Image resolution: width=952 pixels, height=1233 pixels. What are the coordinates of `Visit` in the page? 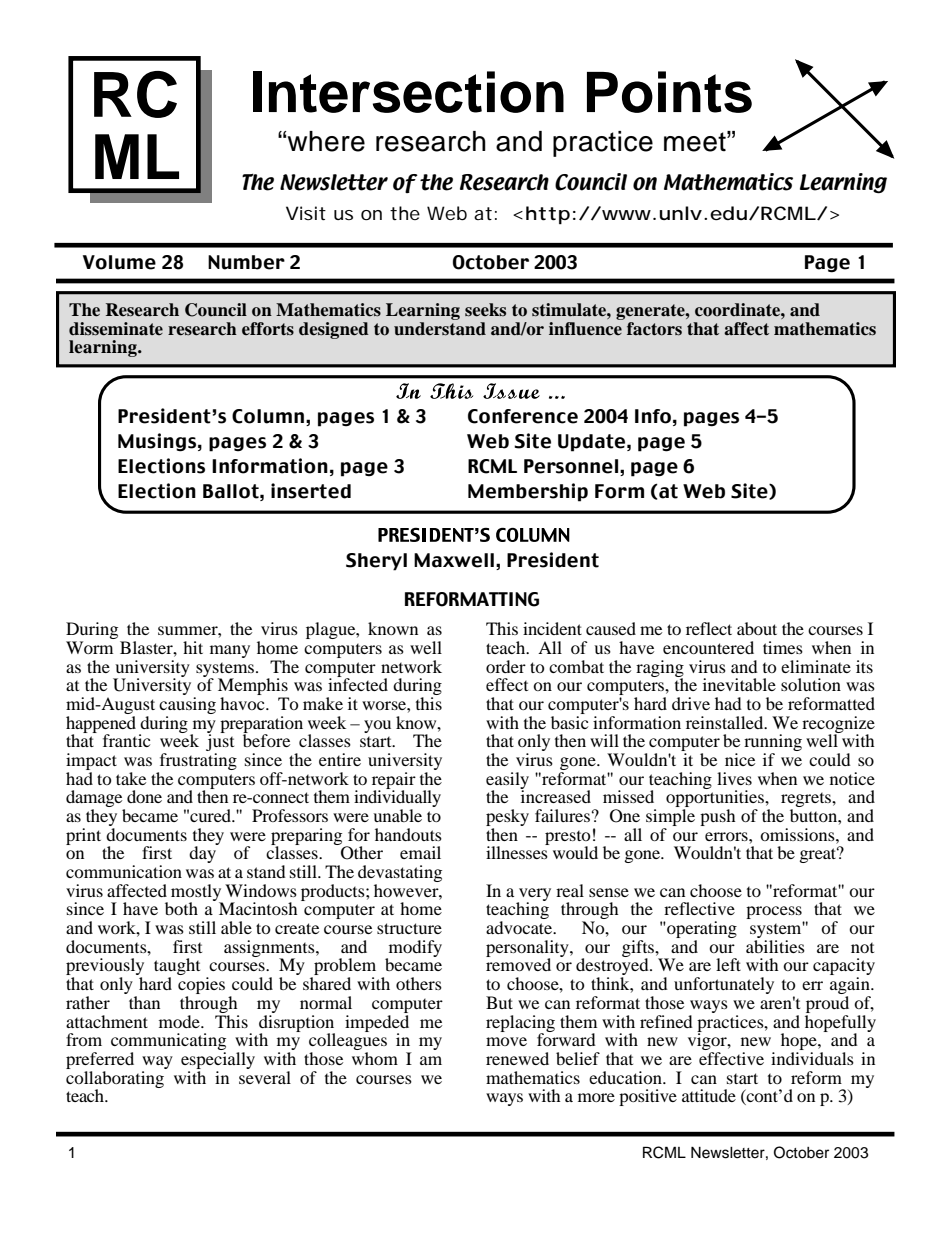 It's located at (306, 213).
